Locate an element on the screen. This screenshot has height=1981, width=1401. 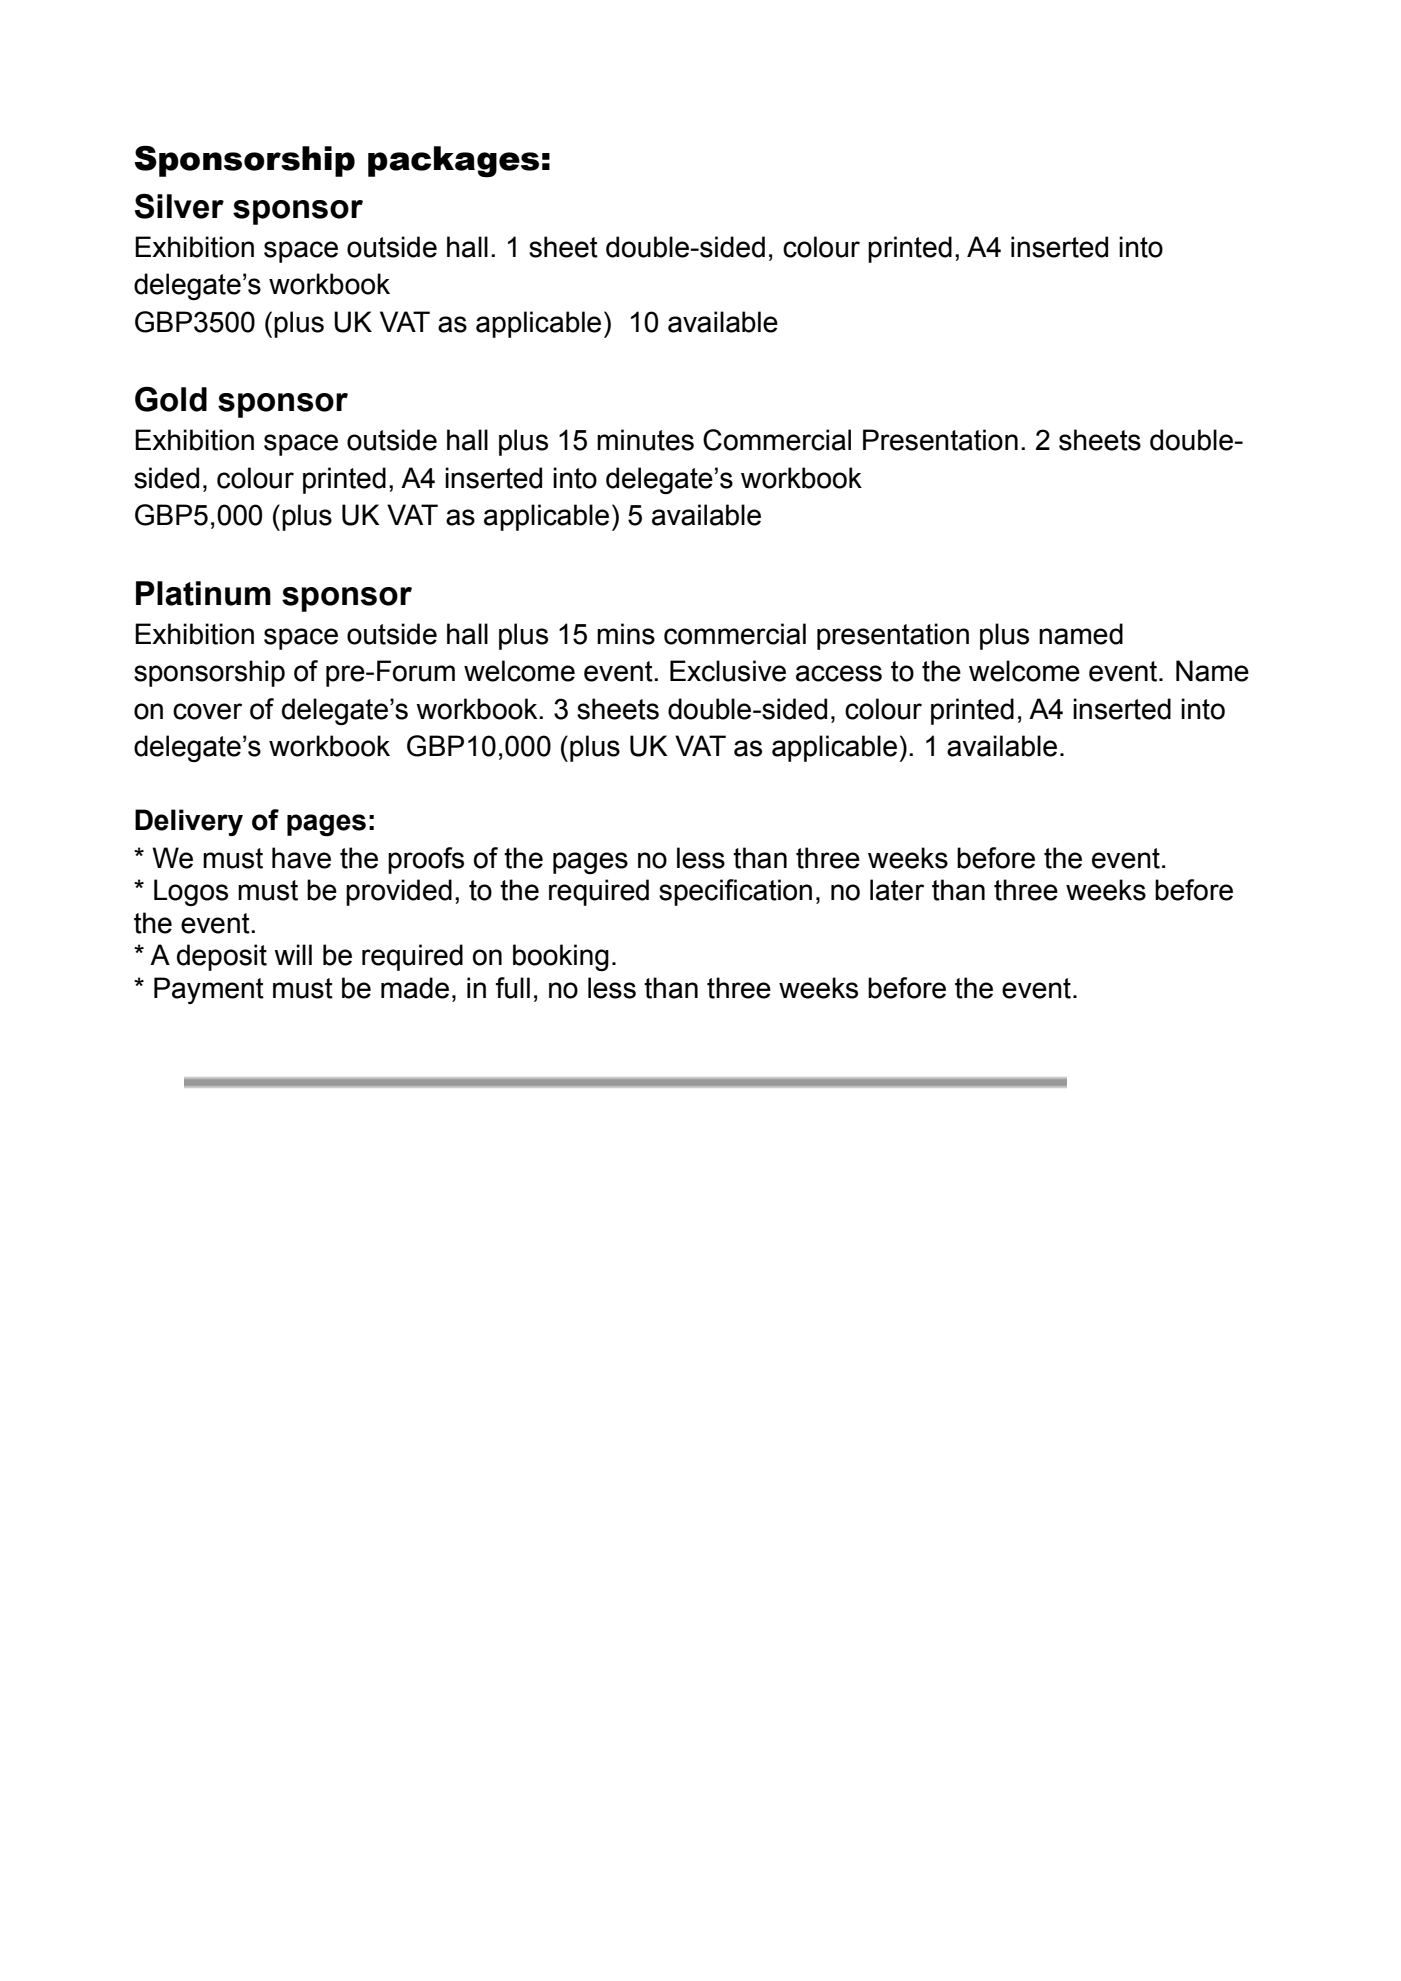
specification is located at coordinates (735, 892).
